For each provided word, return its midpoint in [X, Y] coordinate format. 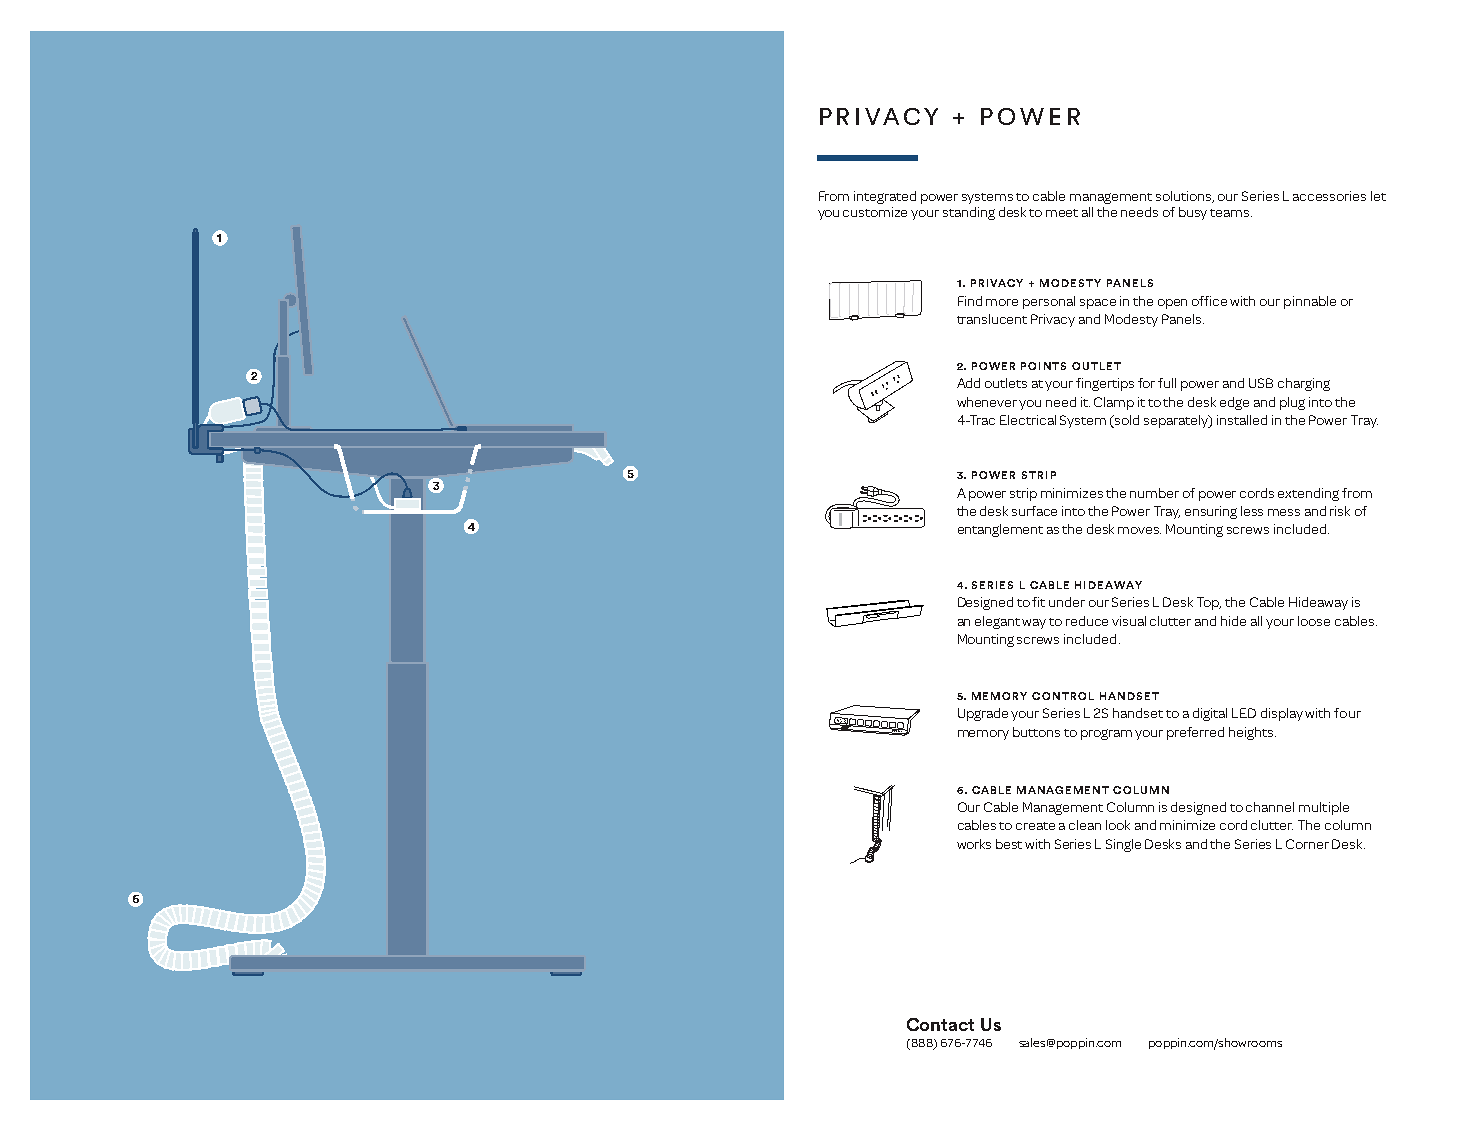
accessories [1329, 196]
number [1154, 493]
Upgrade [983, 714]
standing [969, 213]
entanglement [1000, 530]
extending [1308, 494]
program [1106, 734]
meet [1062, 213]
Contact [940, 1024]
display [1282, 714]
